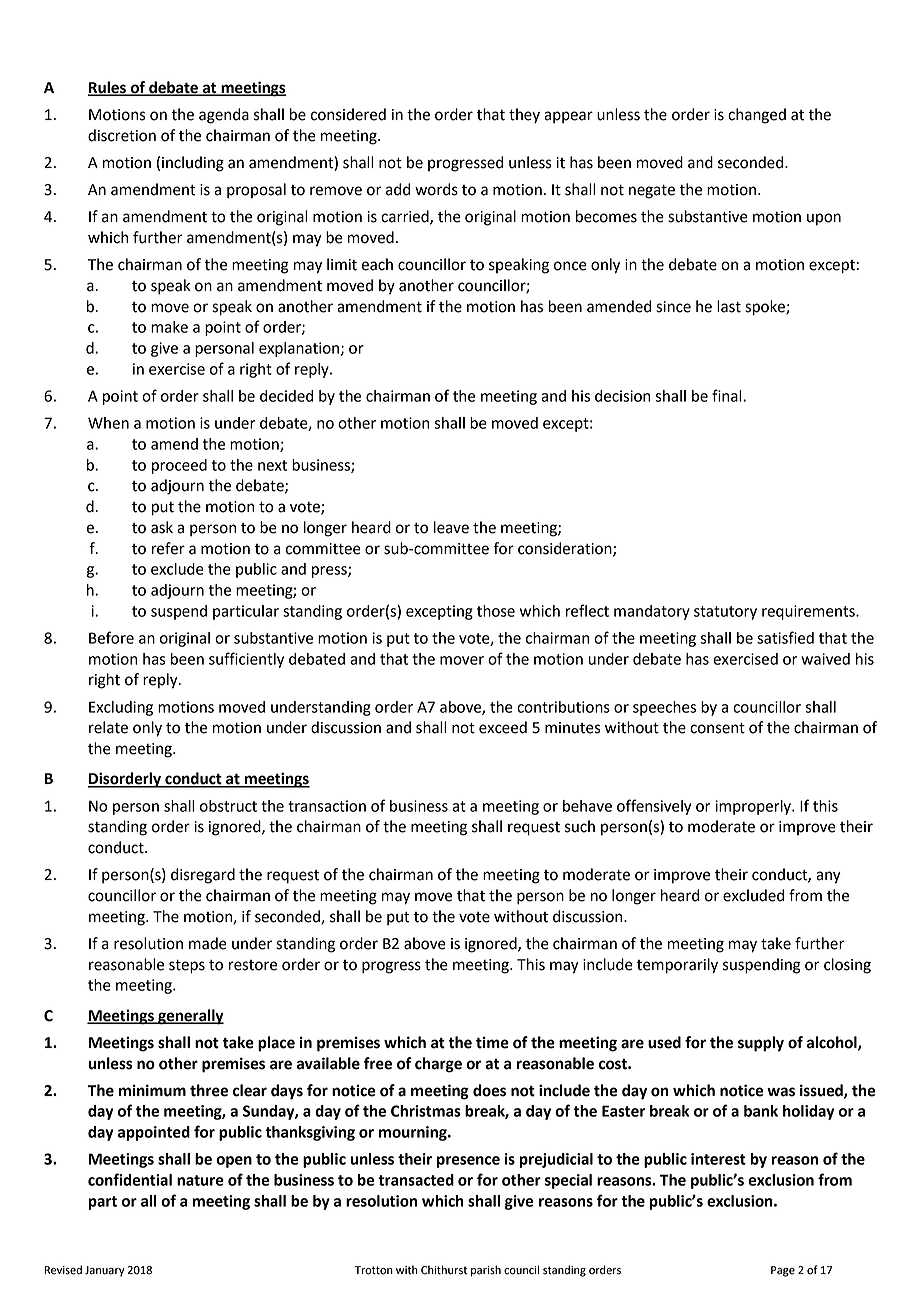 The width and height of the screenshot is (924, 1308). I want to click on discretion, so click(122, 135).
